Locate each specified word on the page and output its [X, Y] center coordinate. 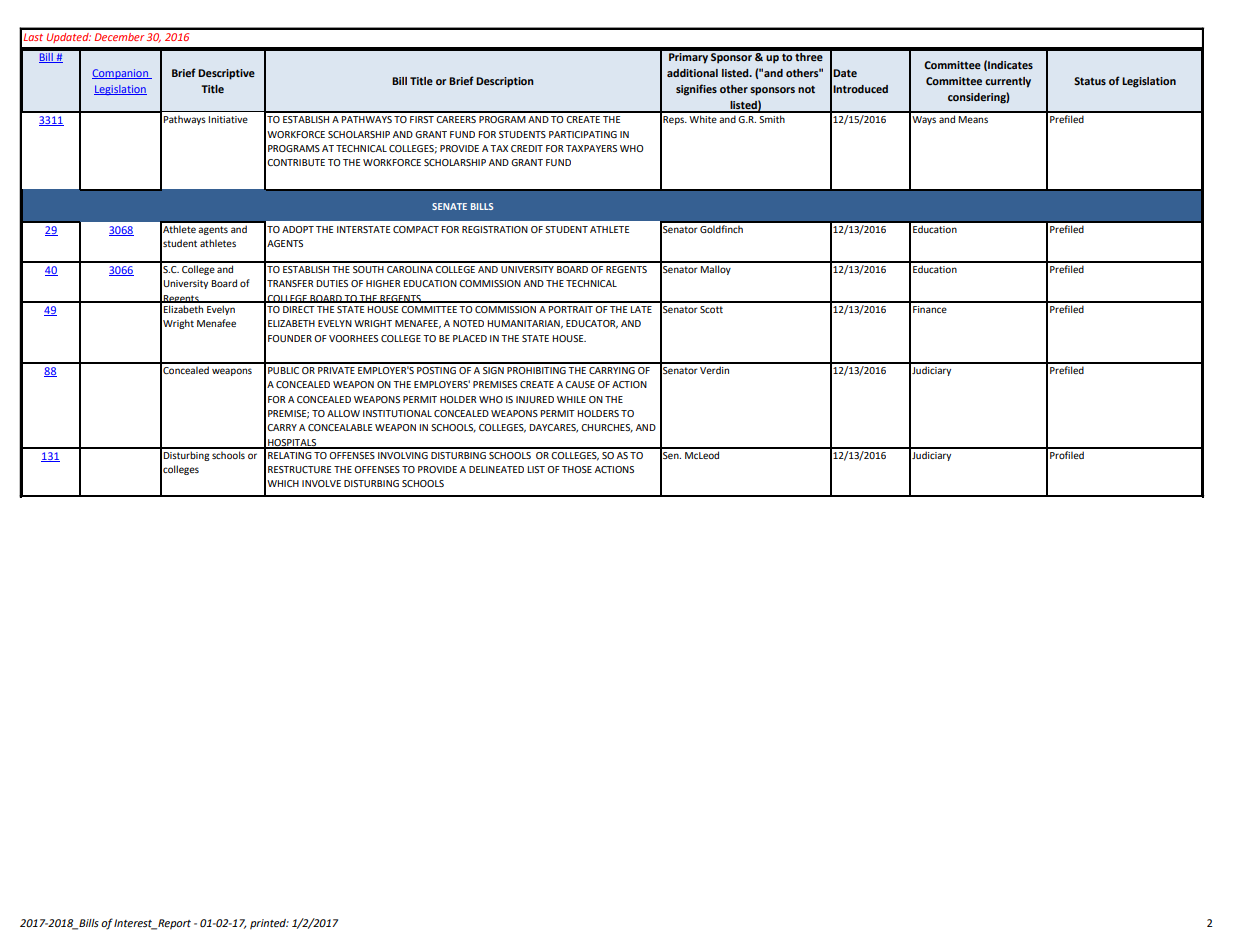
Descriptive [226, 74]
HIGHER [383, 283]
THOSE [577, 469]
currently [1008, 82]
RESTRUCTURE [299, 469]
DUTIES [332, 283]
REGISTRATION [495, 229]
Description [505, 82]
